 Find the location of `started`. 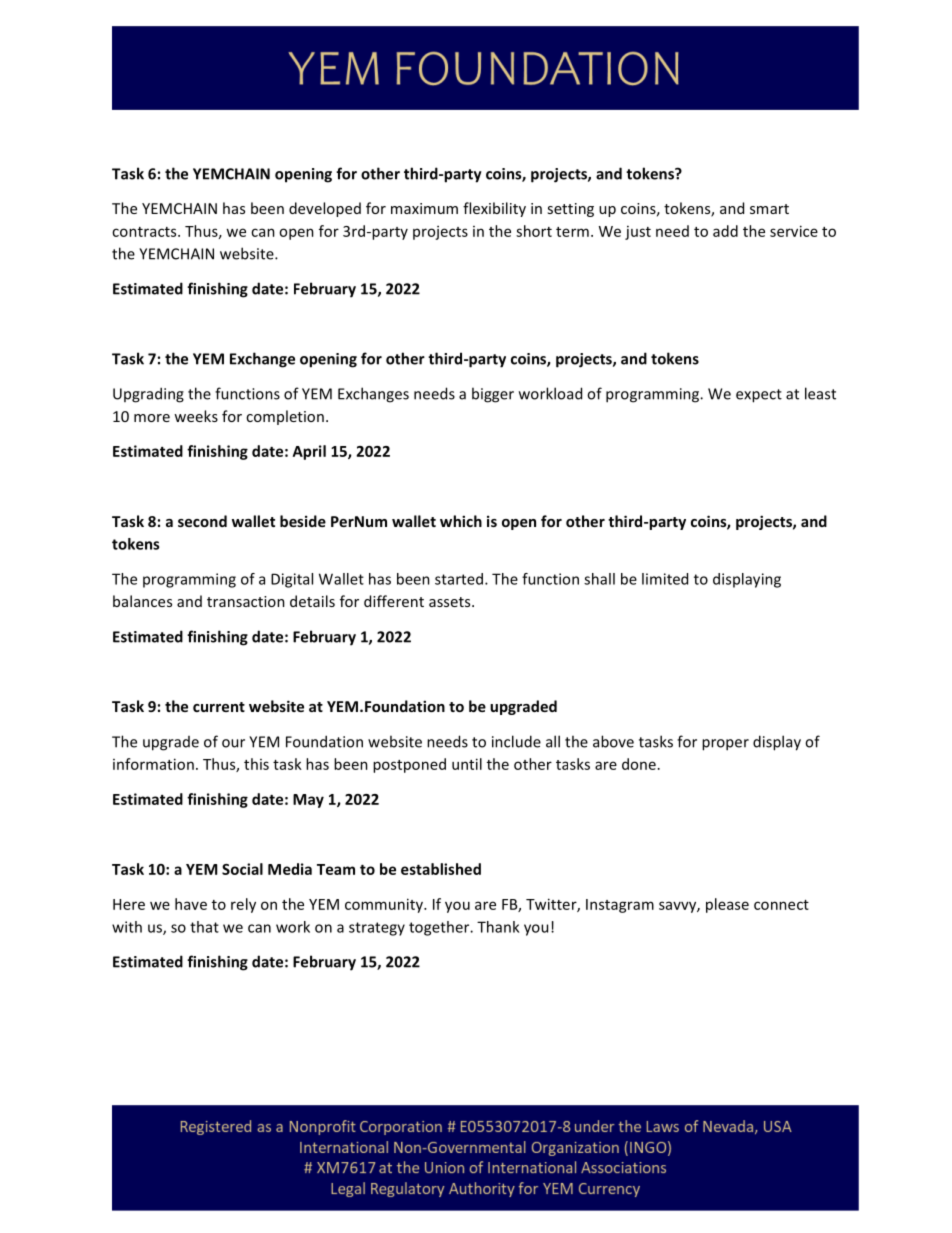

started is located at coordinates (460, 579).
